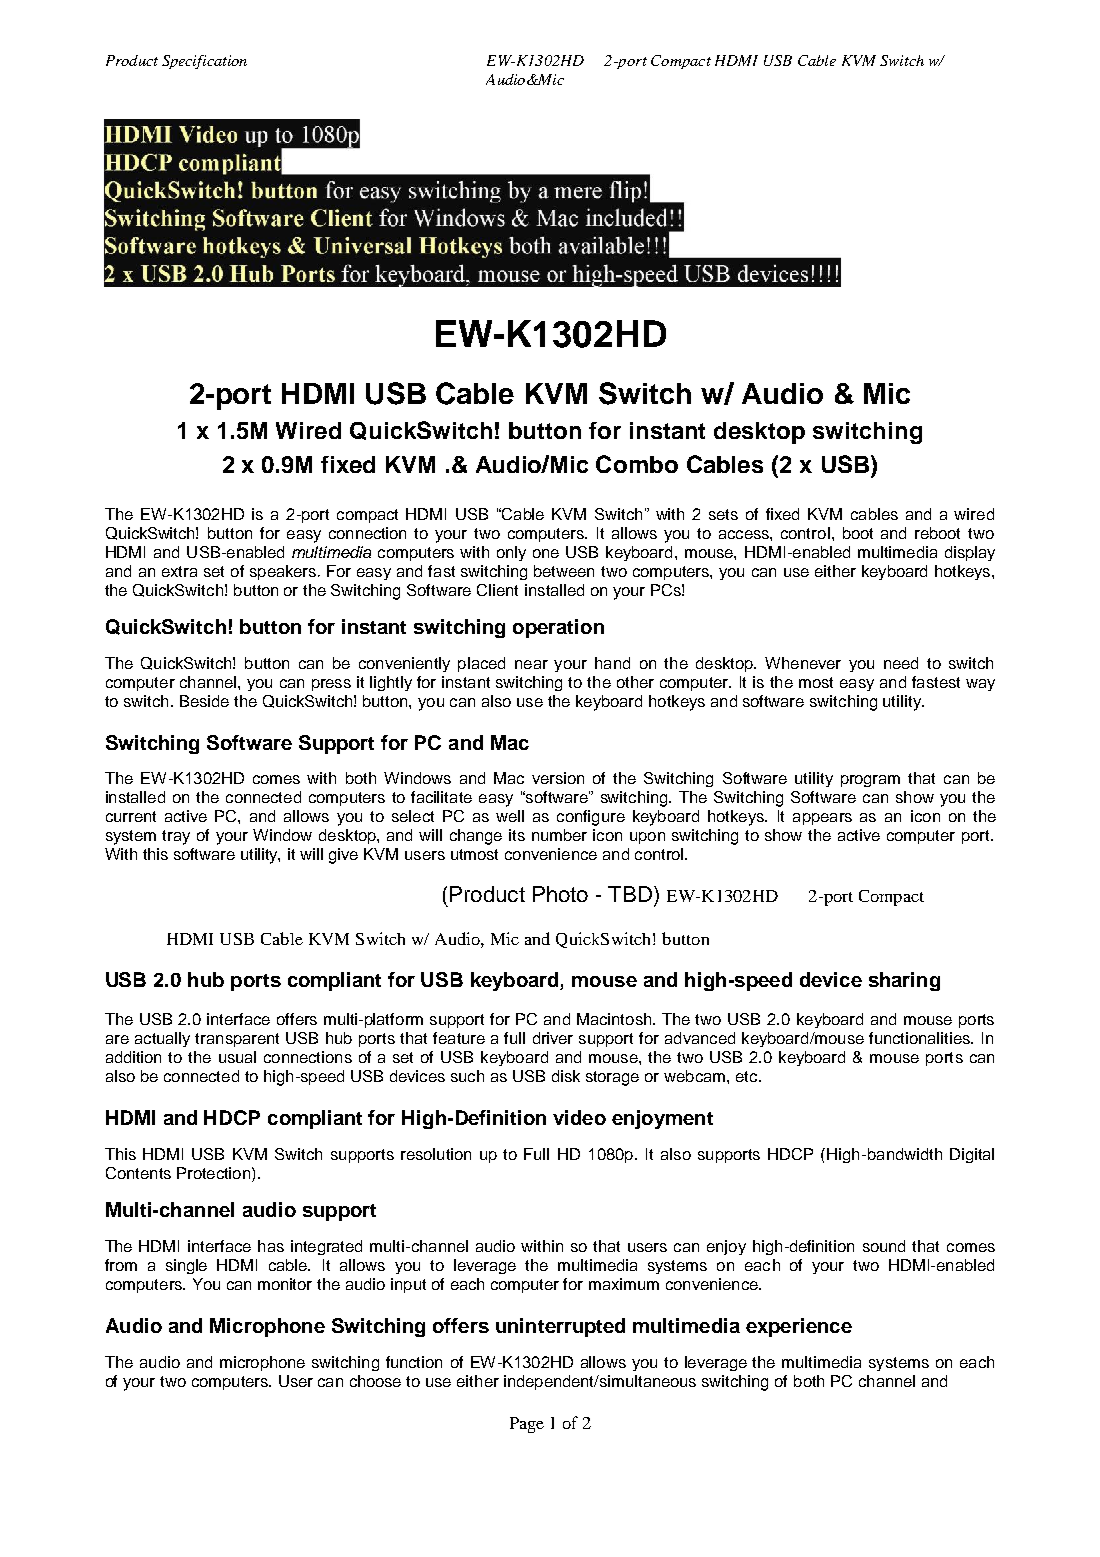 Image resolution: width=1100 pixels, height=1557 pixels. Describe the element at coordinates (511, 553) in the document. I see `only` at that location.
